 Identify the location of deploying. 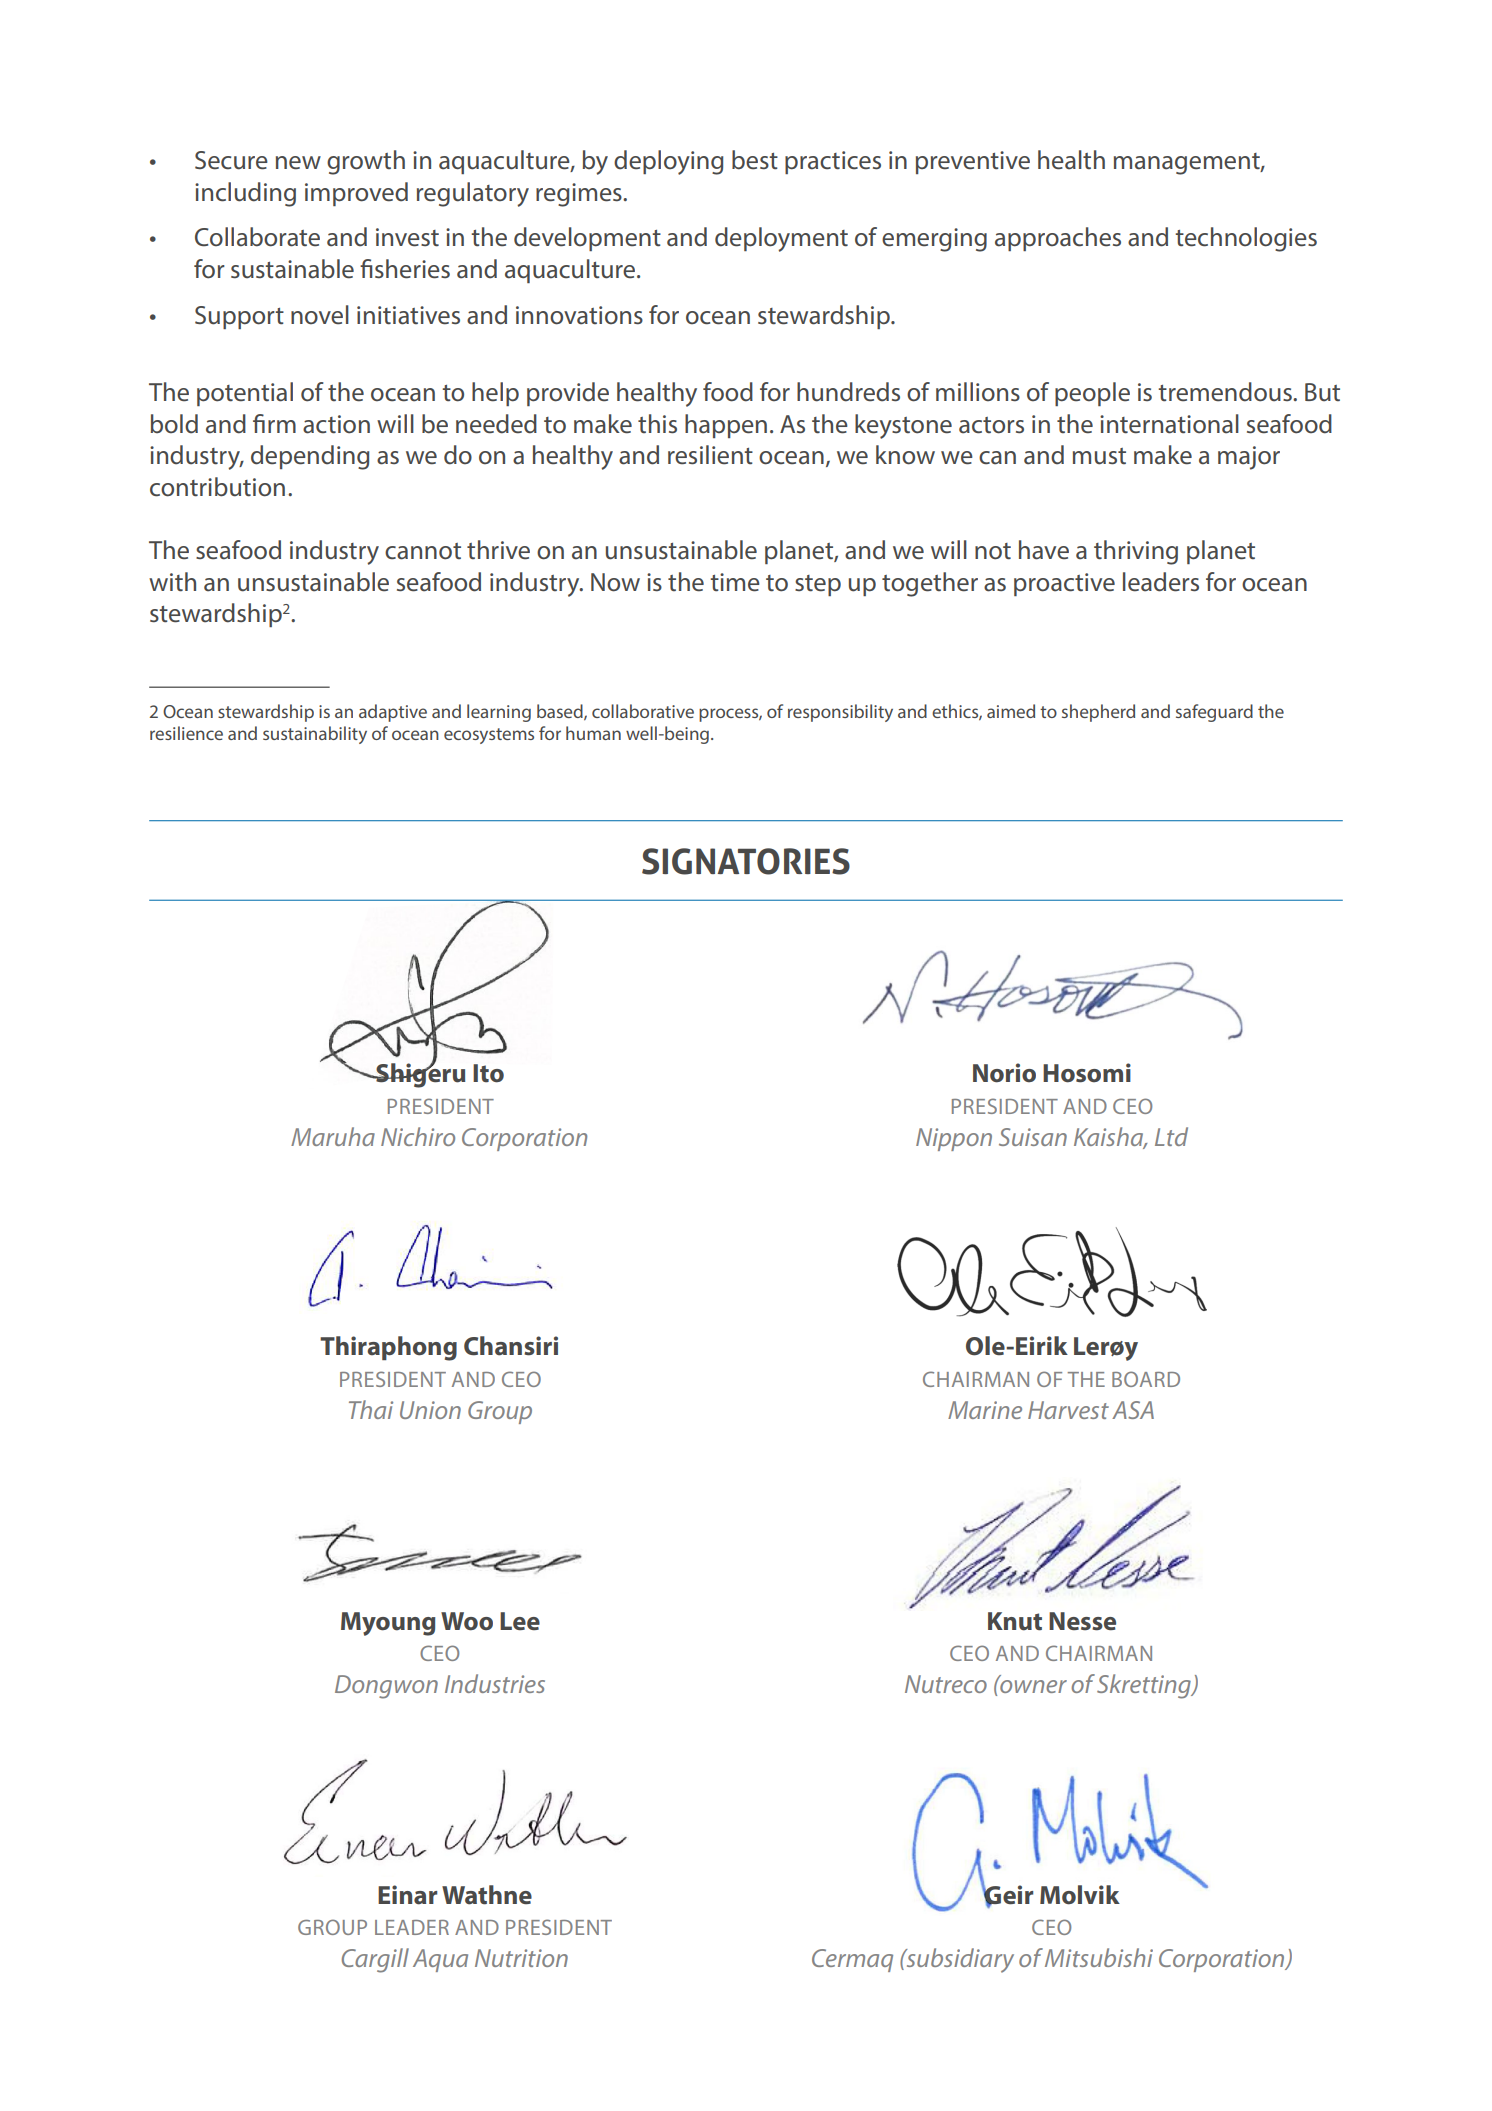
(668, 162).
